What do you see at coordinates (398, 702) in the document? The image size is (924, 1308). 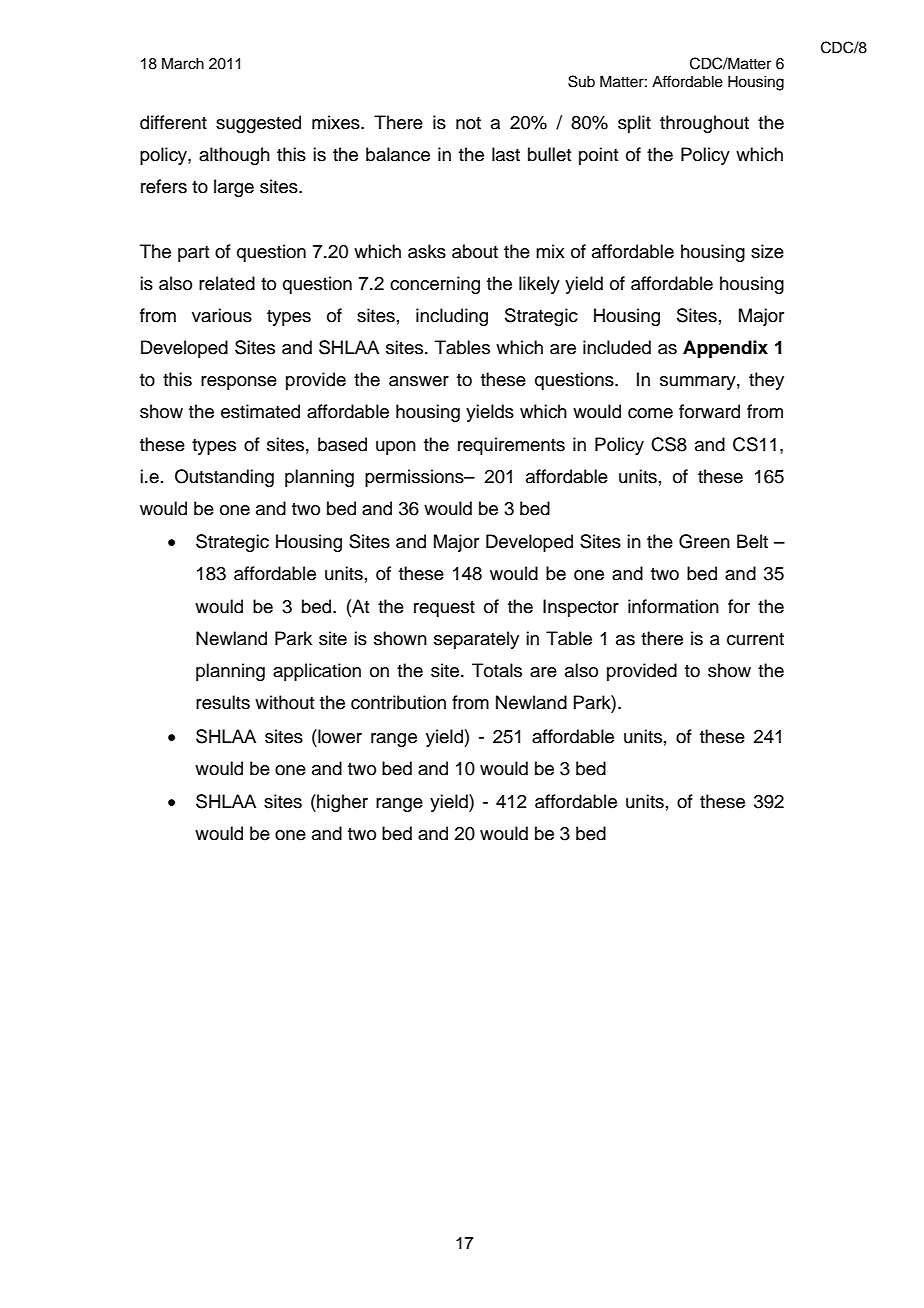 I see `contribution` at bounding box center [398, 702].
